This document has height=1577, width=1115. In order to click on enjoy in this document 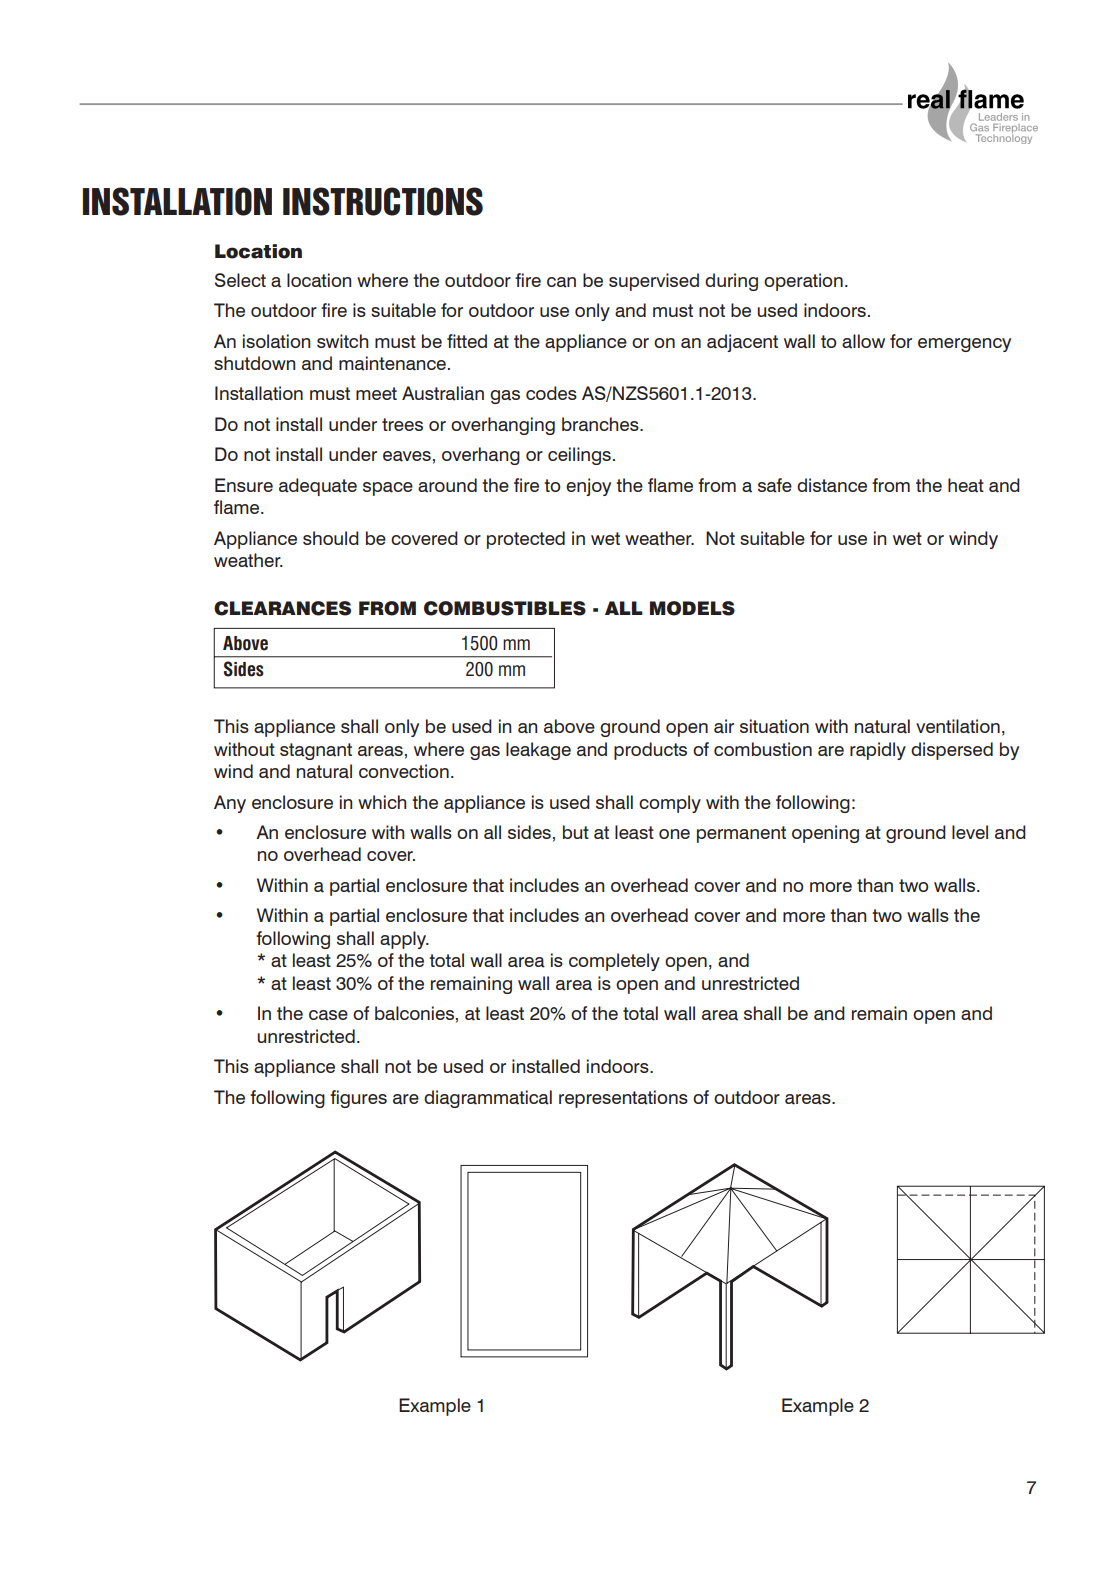, I will do `click(588, 487)`.
